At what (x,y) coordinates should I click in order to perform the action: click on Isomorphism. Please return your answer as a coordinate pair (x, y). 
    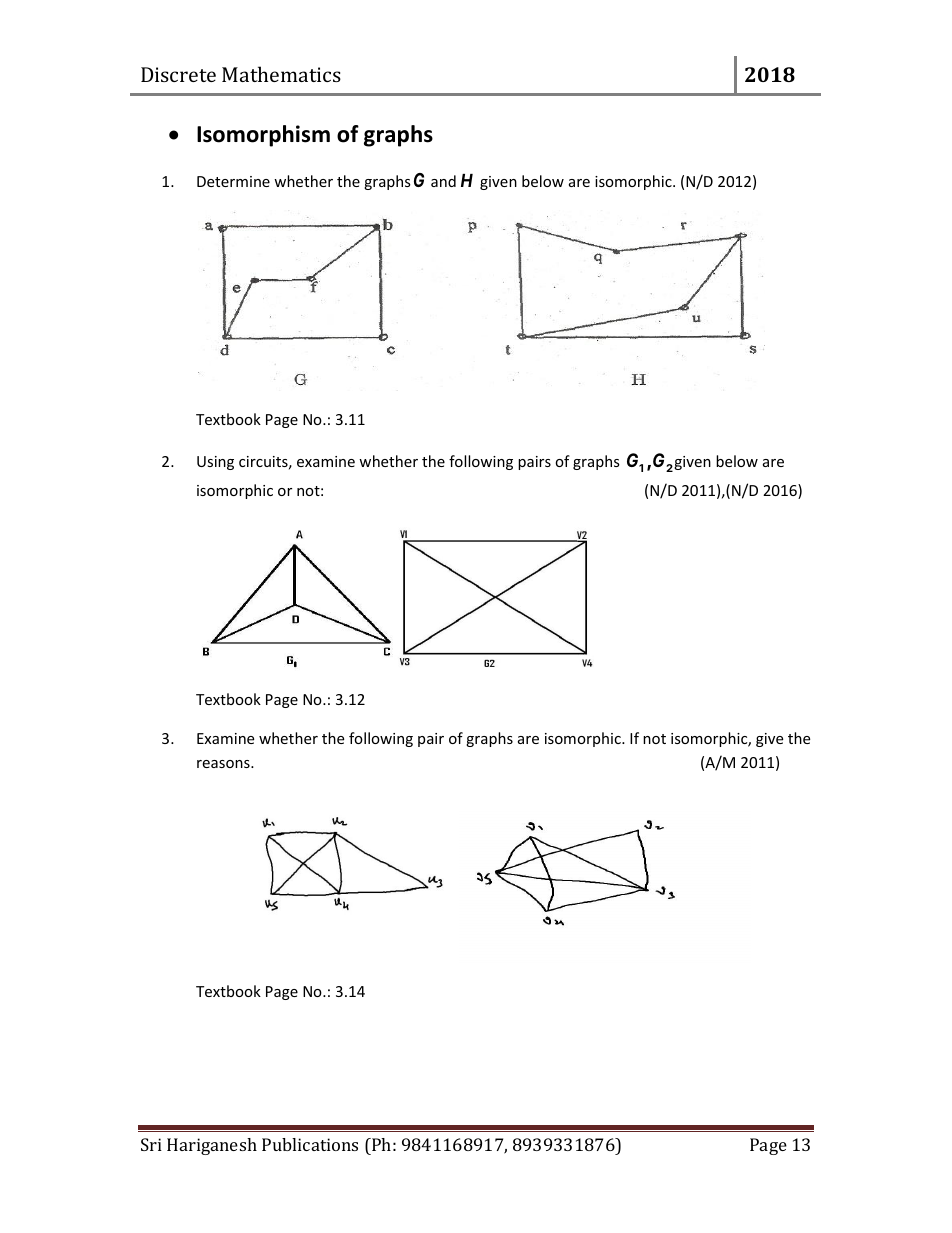
    Looking at the image, I should click on (263, 136).
